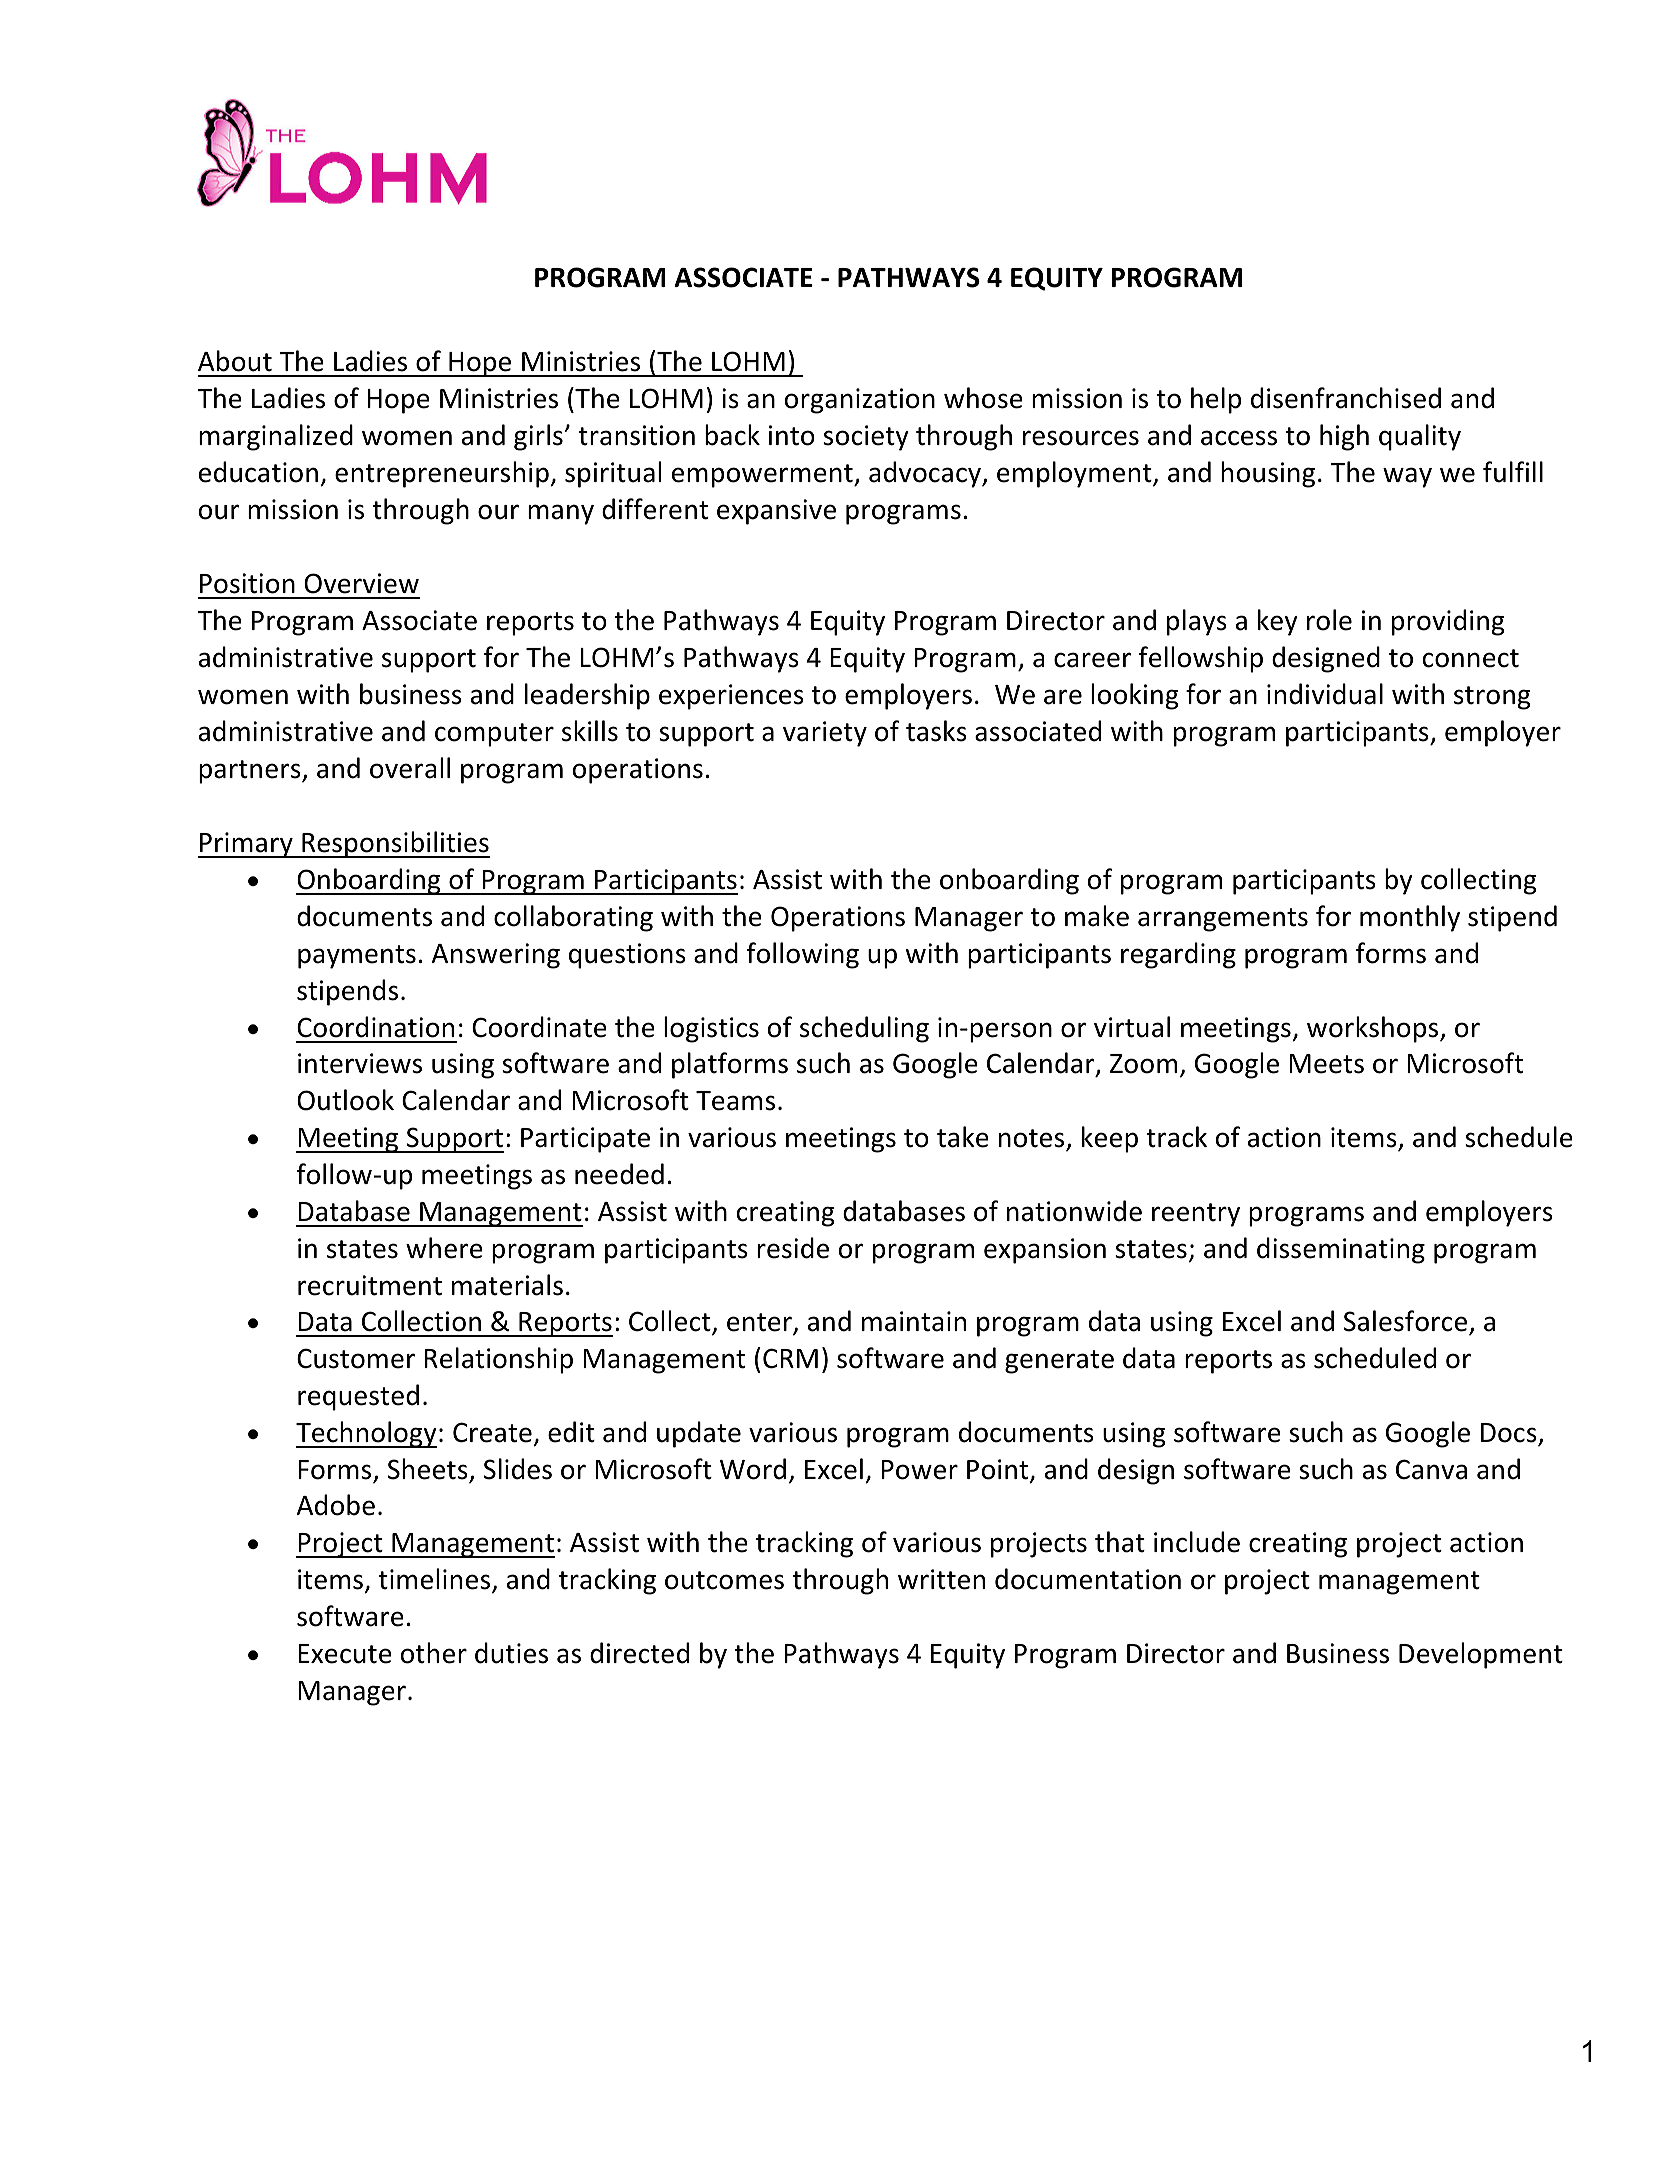  Describe the element at coordinates (1325, 694) in the page. I see `individual` at that location.
